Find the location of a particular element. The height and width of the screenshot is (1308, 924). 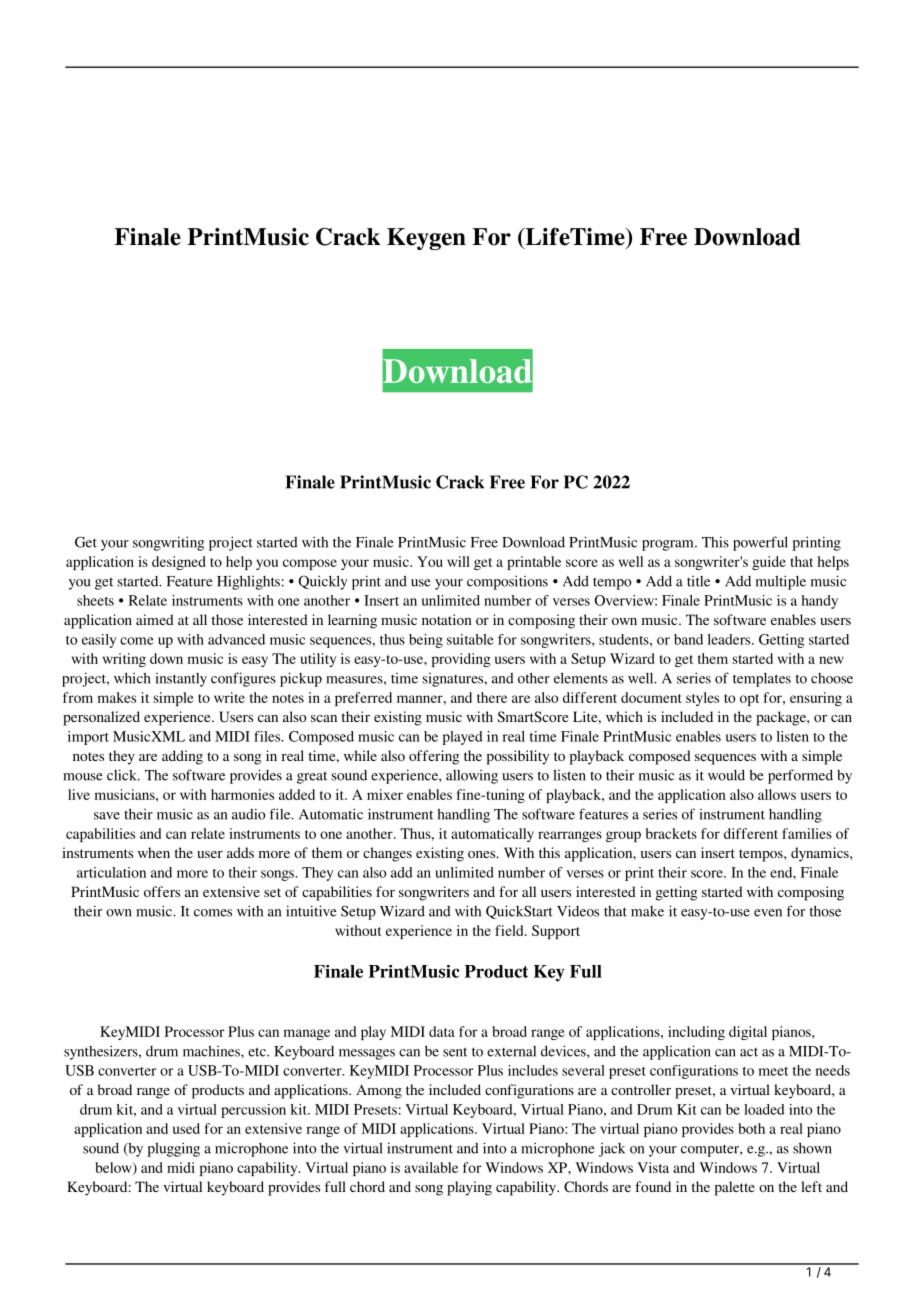

will is located at coordinates (458, 561).
